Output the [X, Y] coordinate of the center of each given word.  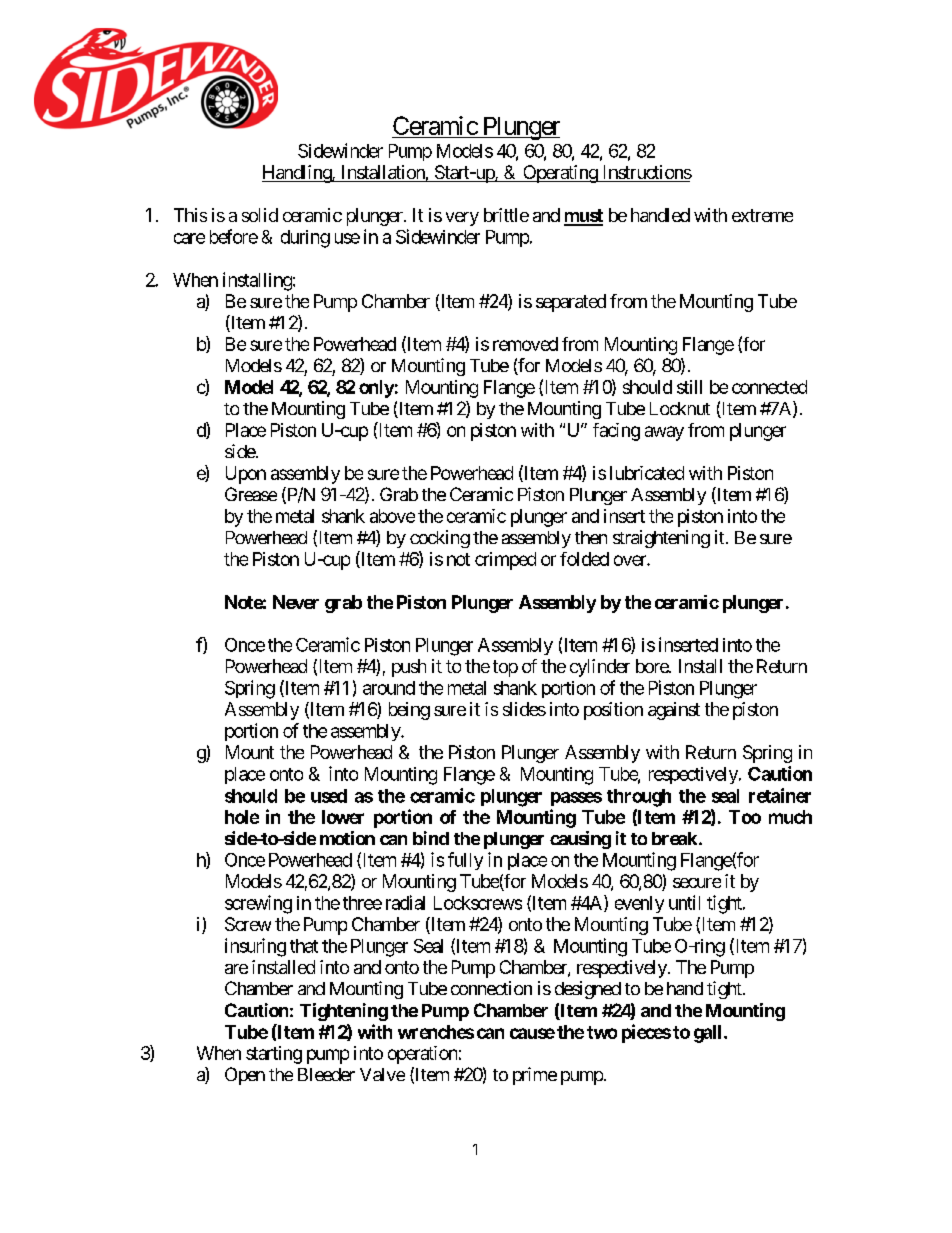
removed [525, 344]
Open [245, 1076]
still [689, 387]
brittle [506, 215]
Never [296, 602]
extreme [762, 215]
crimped [505, 561]
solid [260, 215]
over [631, 560]
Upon [246, 475]
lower [343, 817]
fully [465, 861]
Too [745, 817]
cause [532, 1033]
